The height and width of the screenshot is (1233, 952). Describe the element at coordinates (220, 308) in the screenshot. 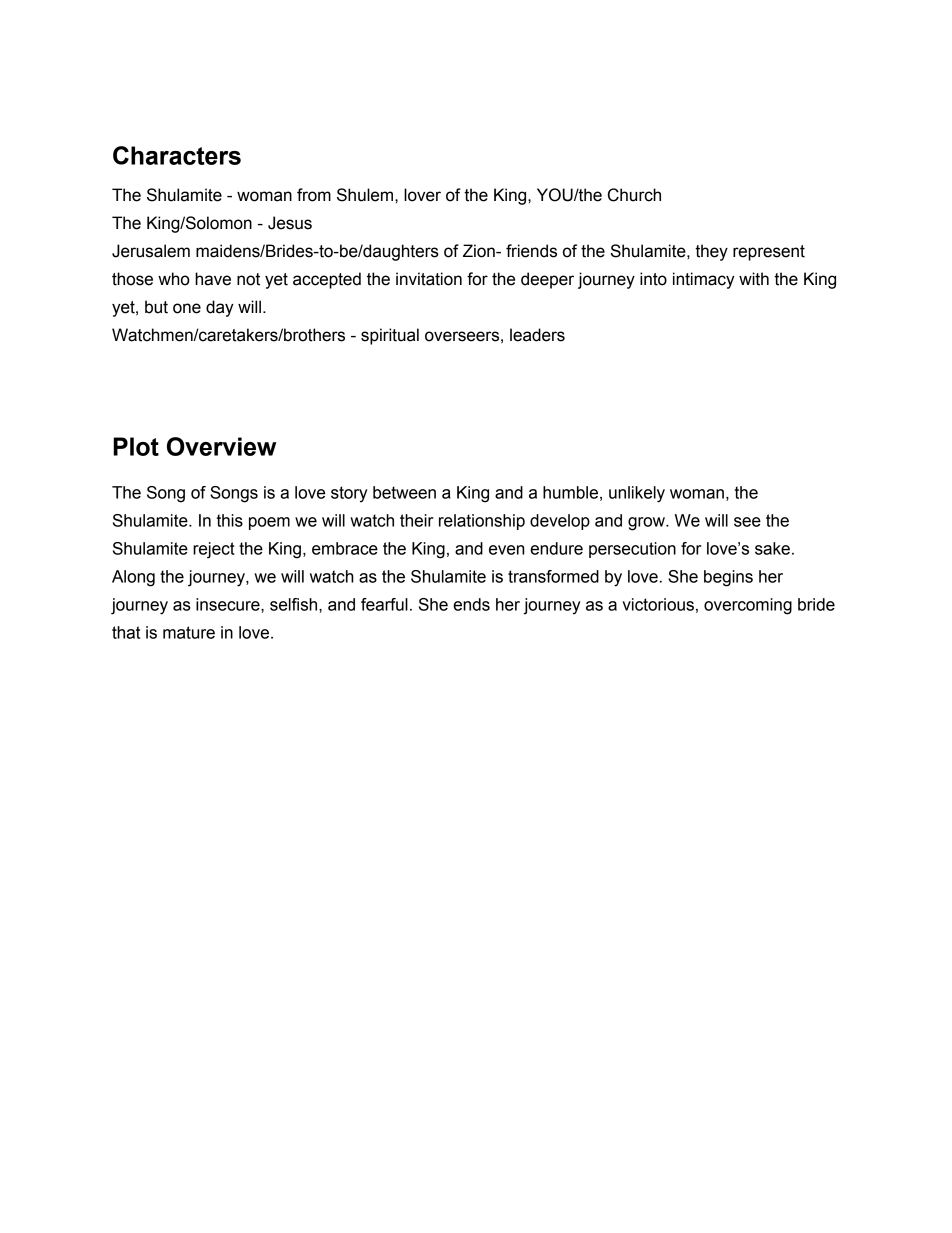

I see `day` at that location.
